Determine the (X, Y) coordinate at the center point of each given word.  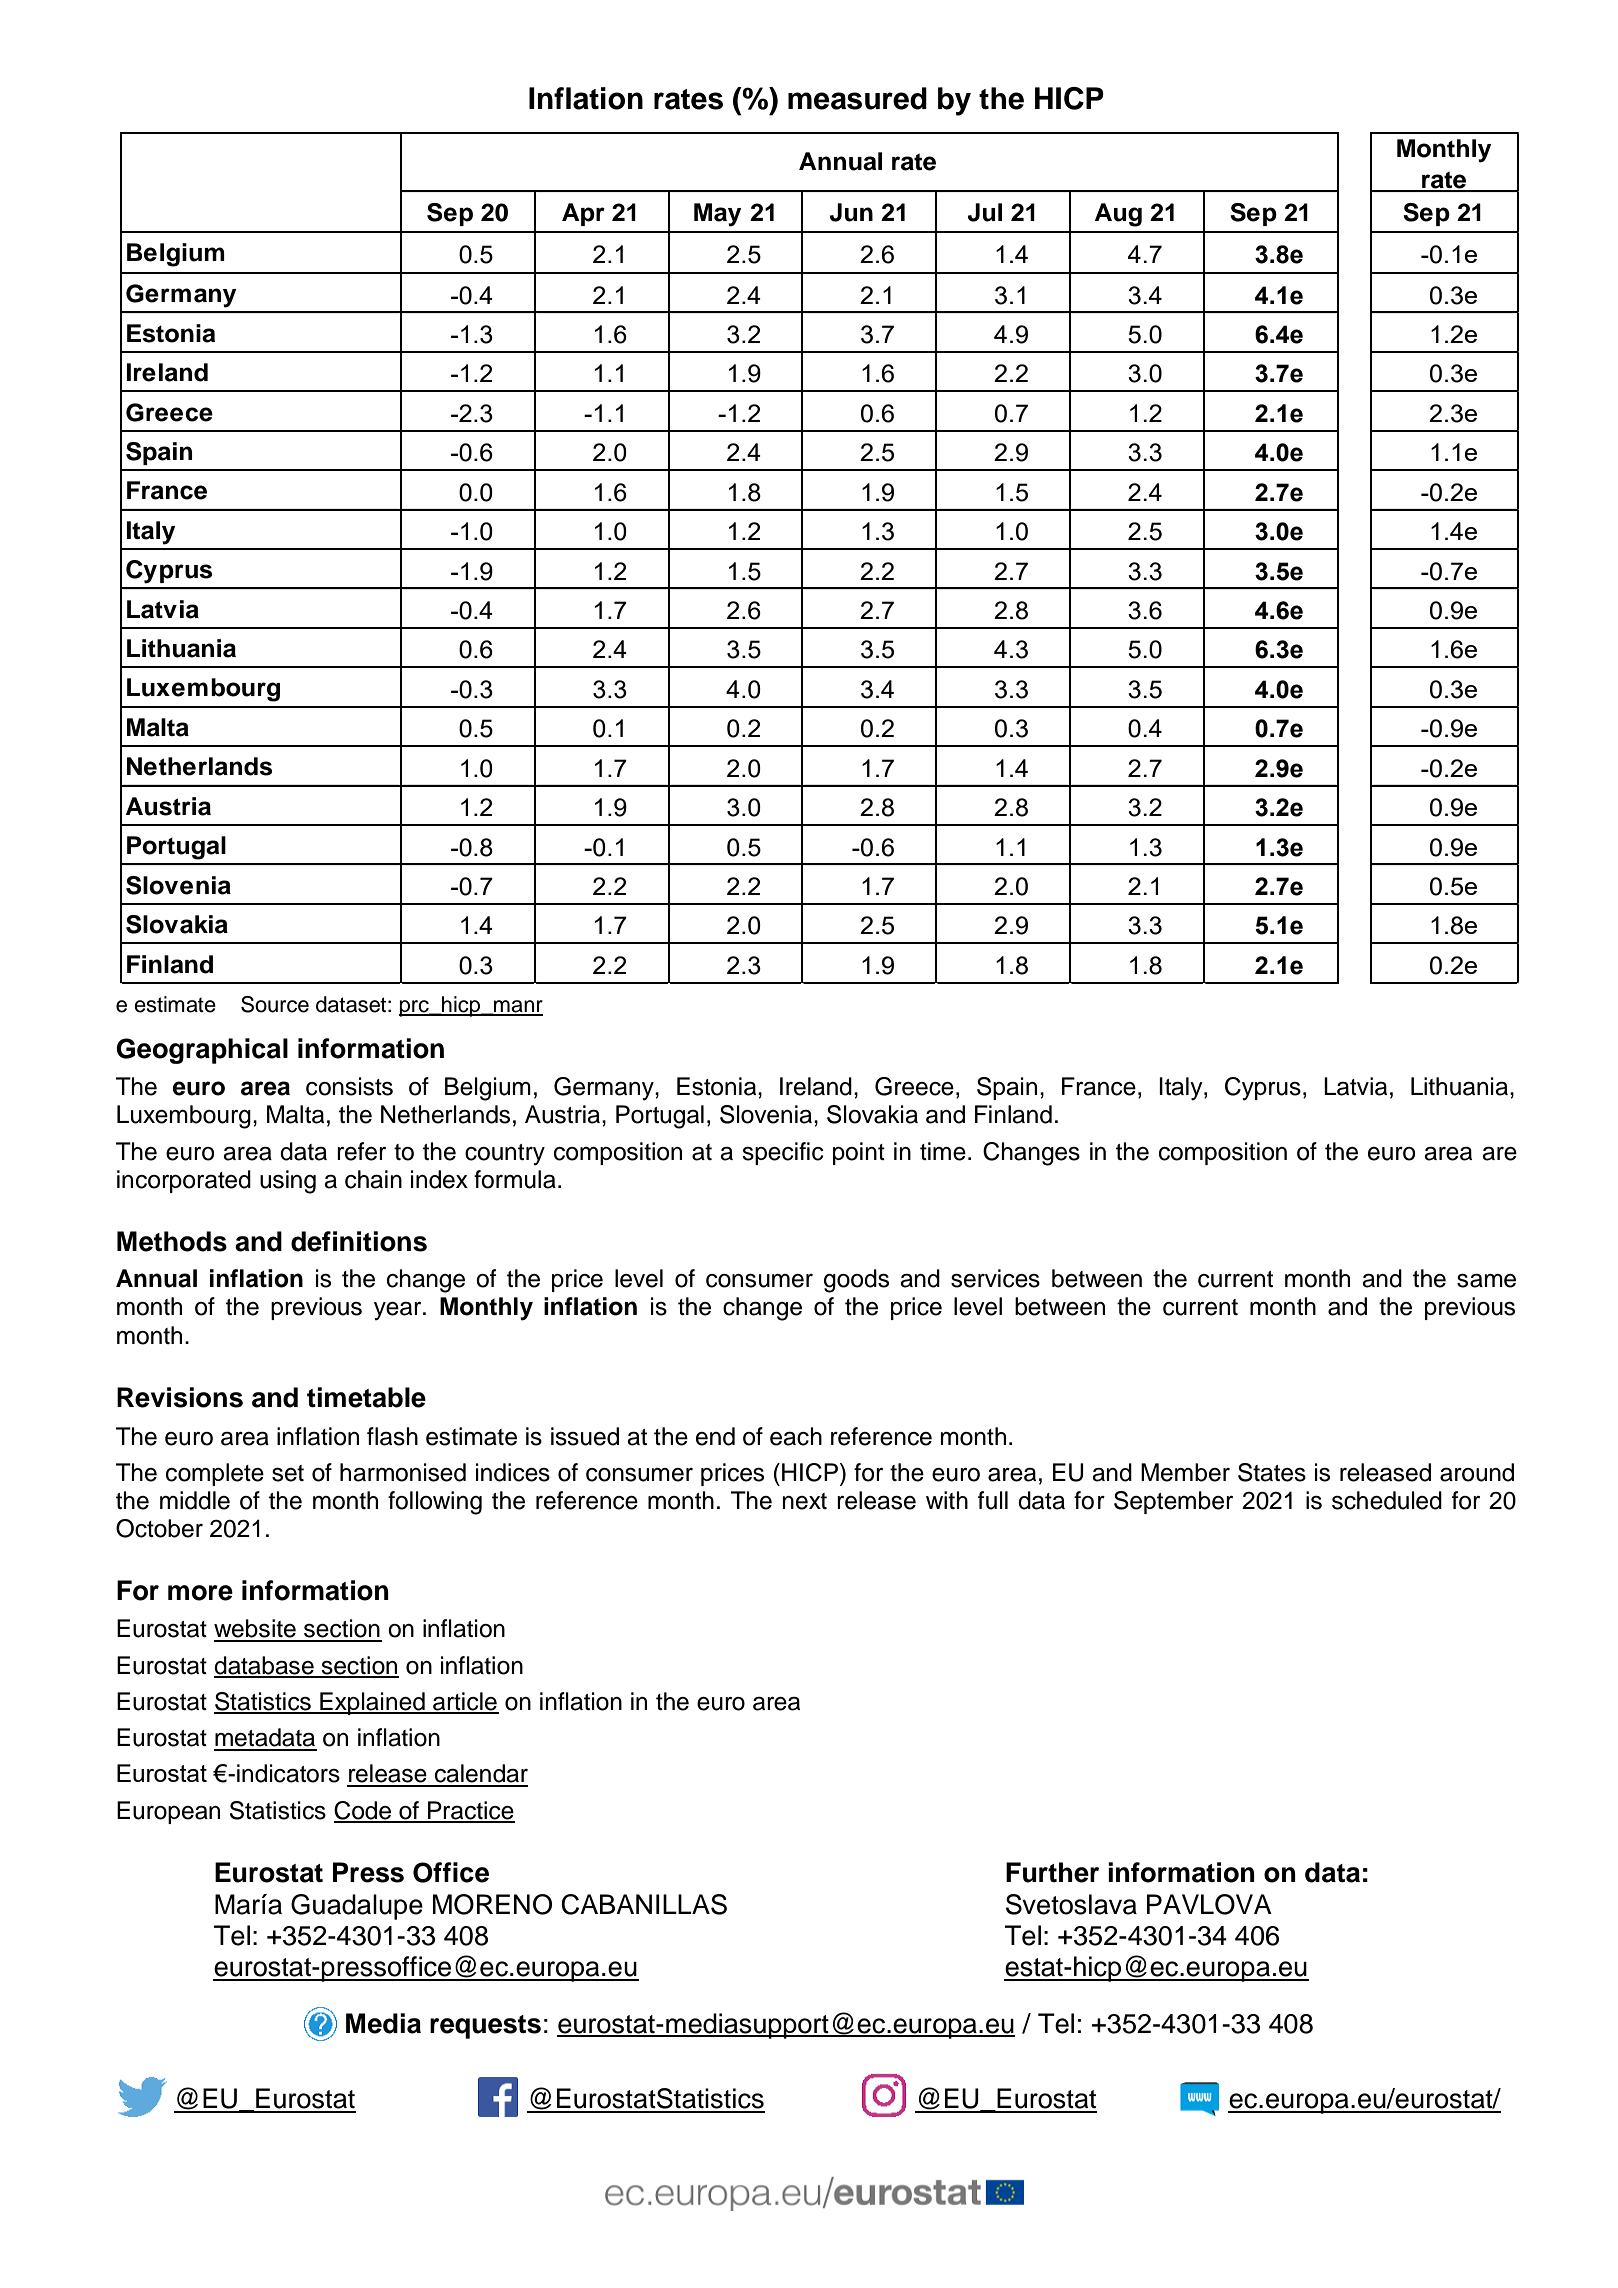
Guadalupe (357, 1907)
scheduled (1387, 1500)
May (717, 215)
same (1486, 1281)
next (804, 1501)
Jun (851, 212)
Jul (985, 212)
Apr (583, 214)
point (859, 1153)
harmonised (403, 1472)
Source (275, 1004)
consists (349, 1086)
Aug (1118, 215)
